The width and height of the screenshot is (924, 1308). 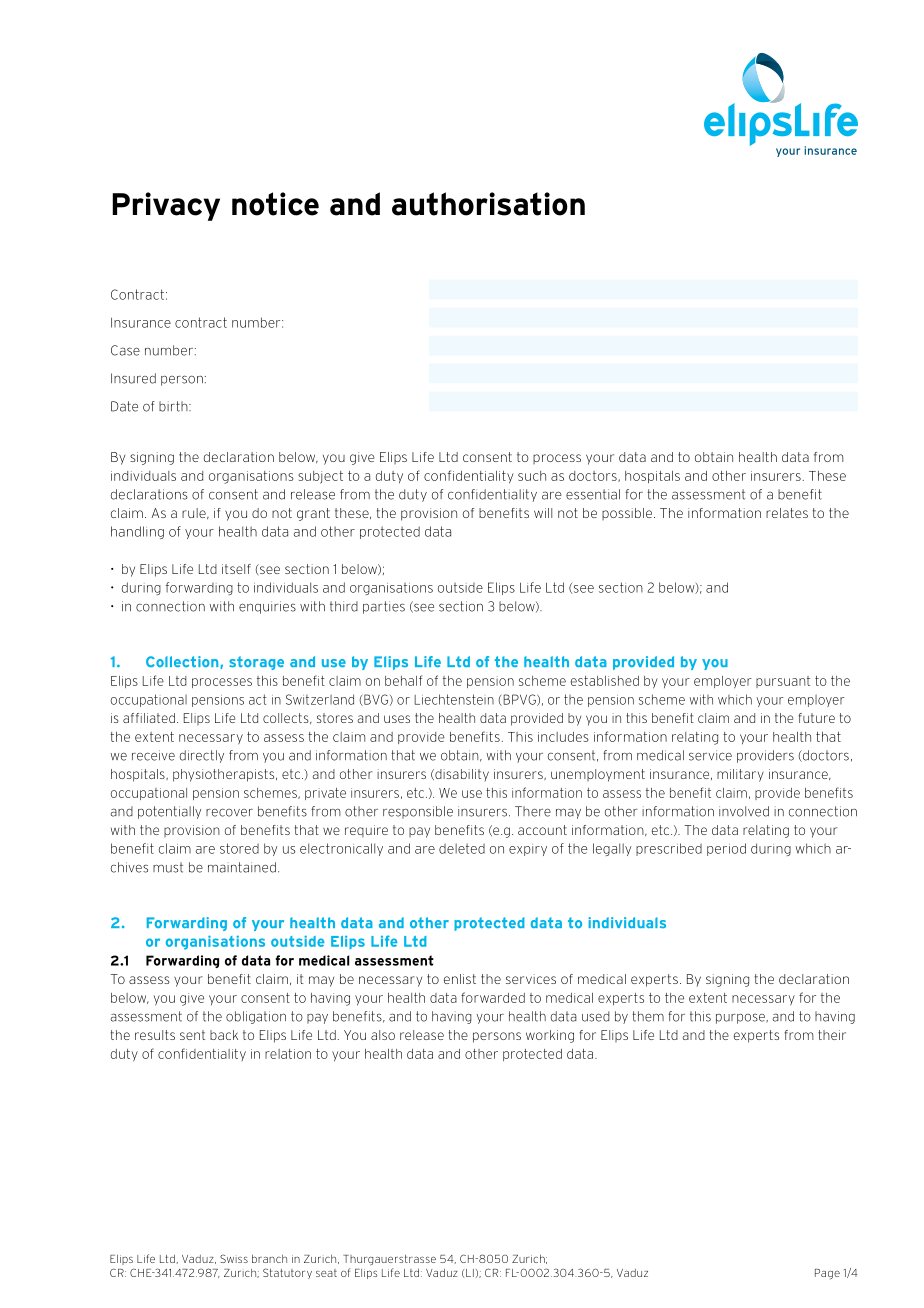 What do you see at coordinates (488, 204) in the screenshot?
I see `authorisation` at bounding box center [488, 204].
